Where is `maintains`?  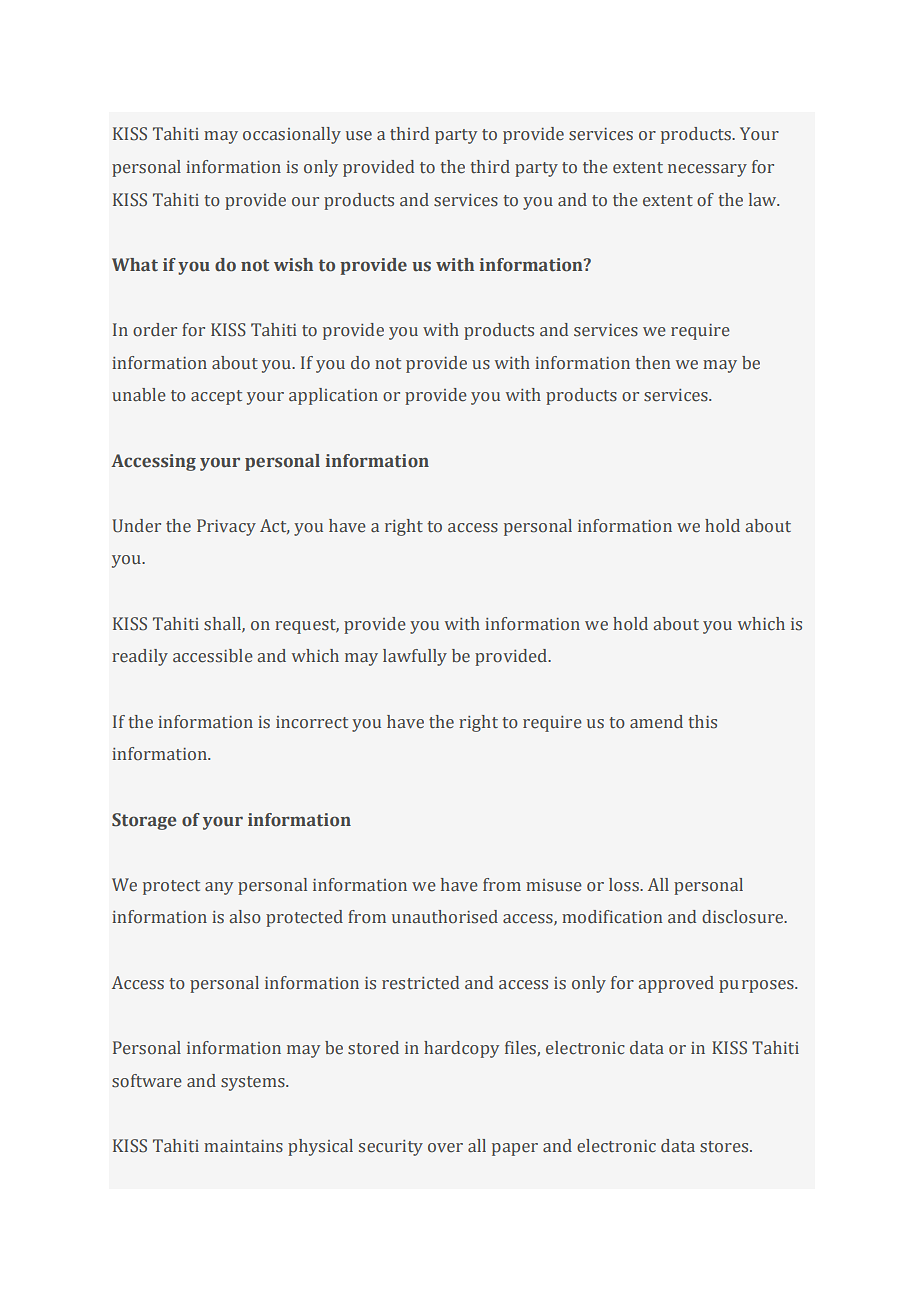
maintains is located at coordinates (243, 1146).
